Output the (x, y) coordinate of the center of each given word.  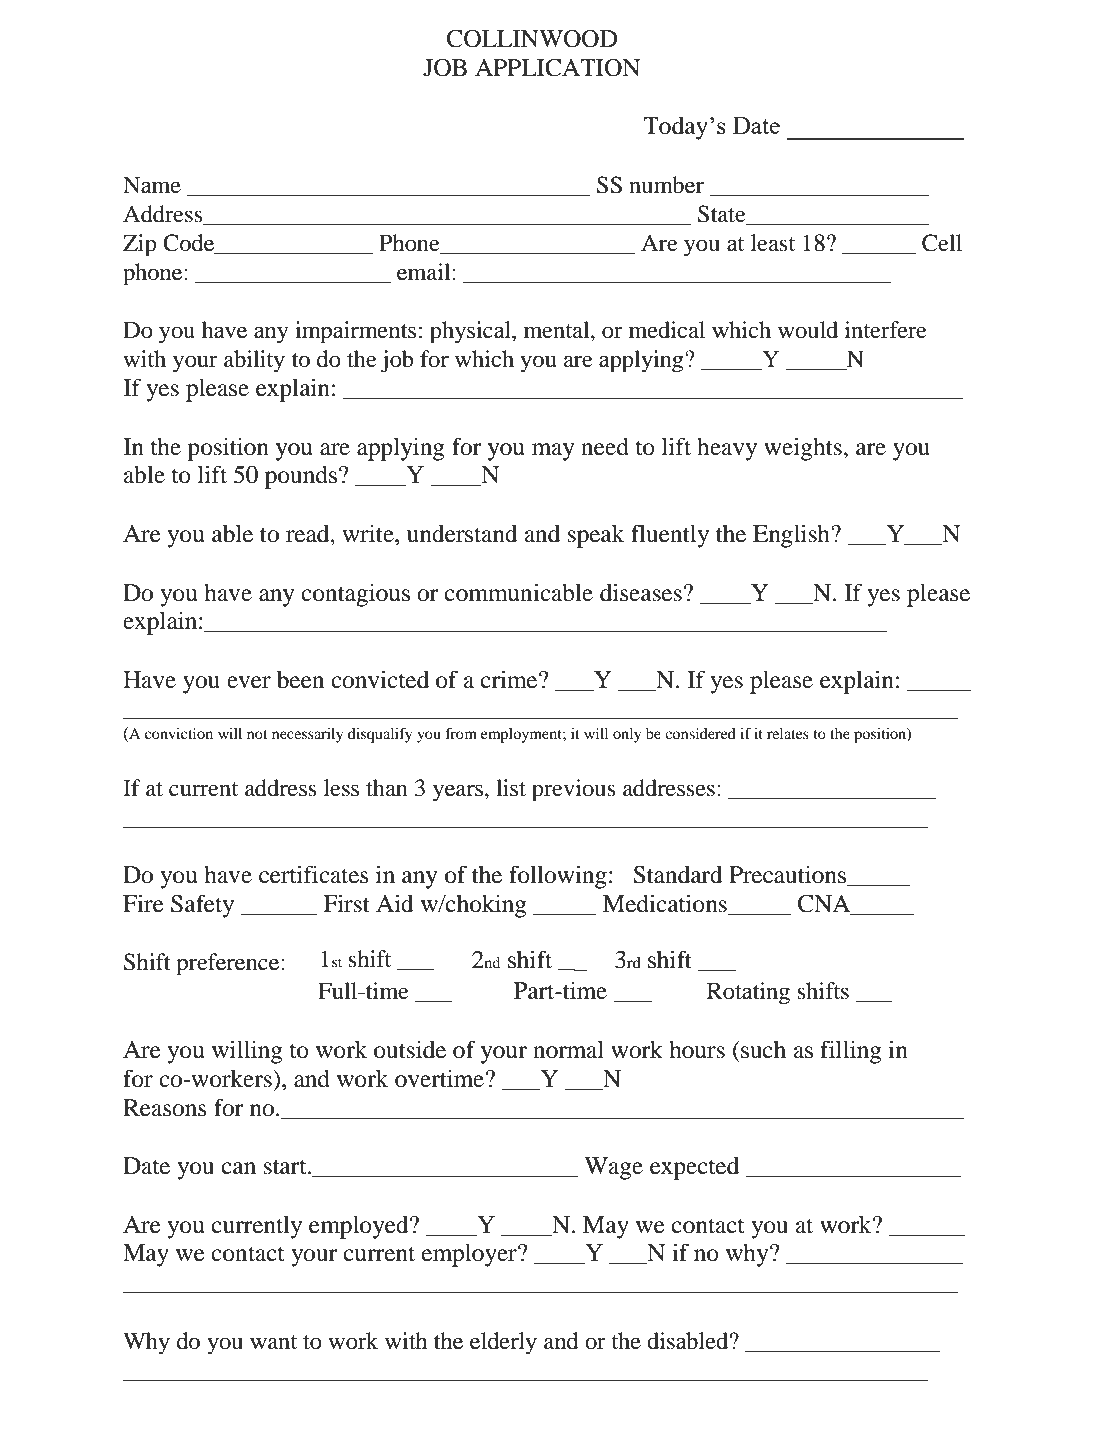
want (273, 1342)
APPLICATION (557, 68)
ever (249, 682)
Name (152, 185)
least (773, 243)
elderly (503, 1343)
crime (510, 679)
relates (788, 733)
